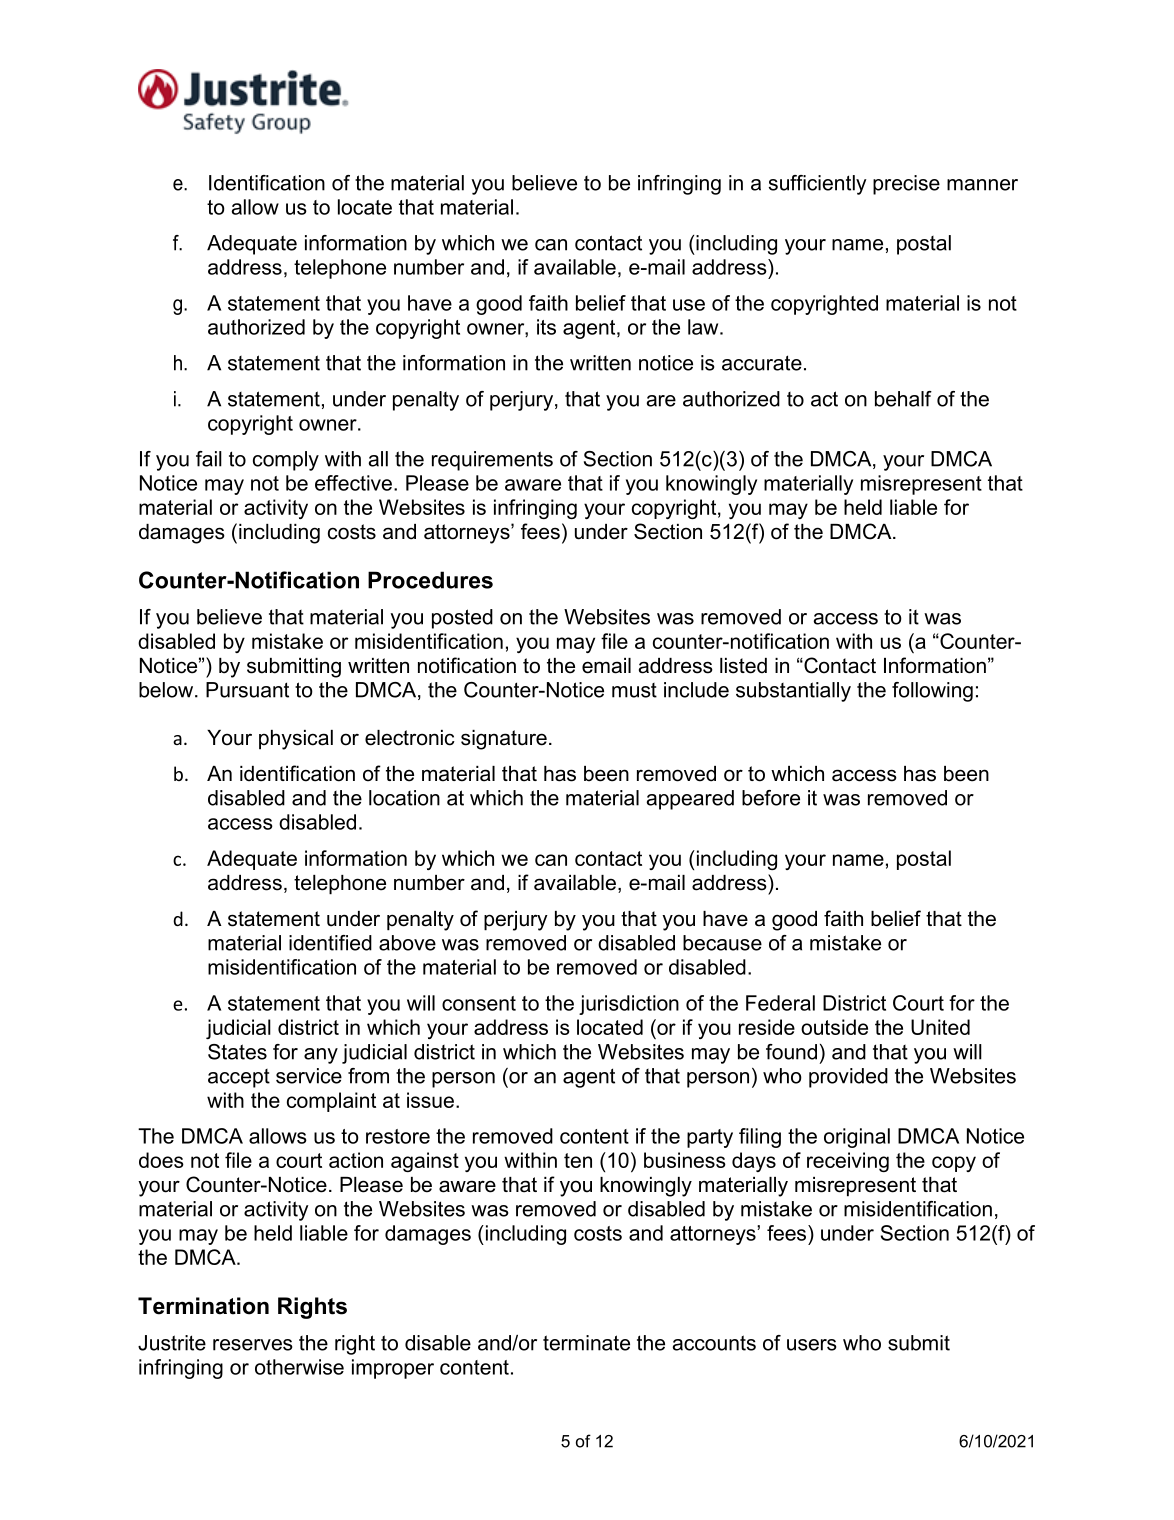  What do you see at coordinates (704, 327) in the document?
I see `law` at bounding box center [704, 327].
